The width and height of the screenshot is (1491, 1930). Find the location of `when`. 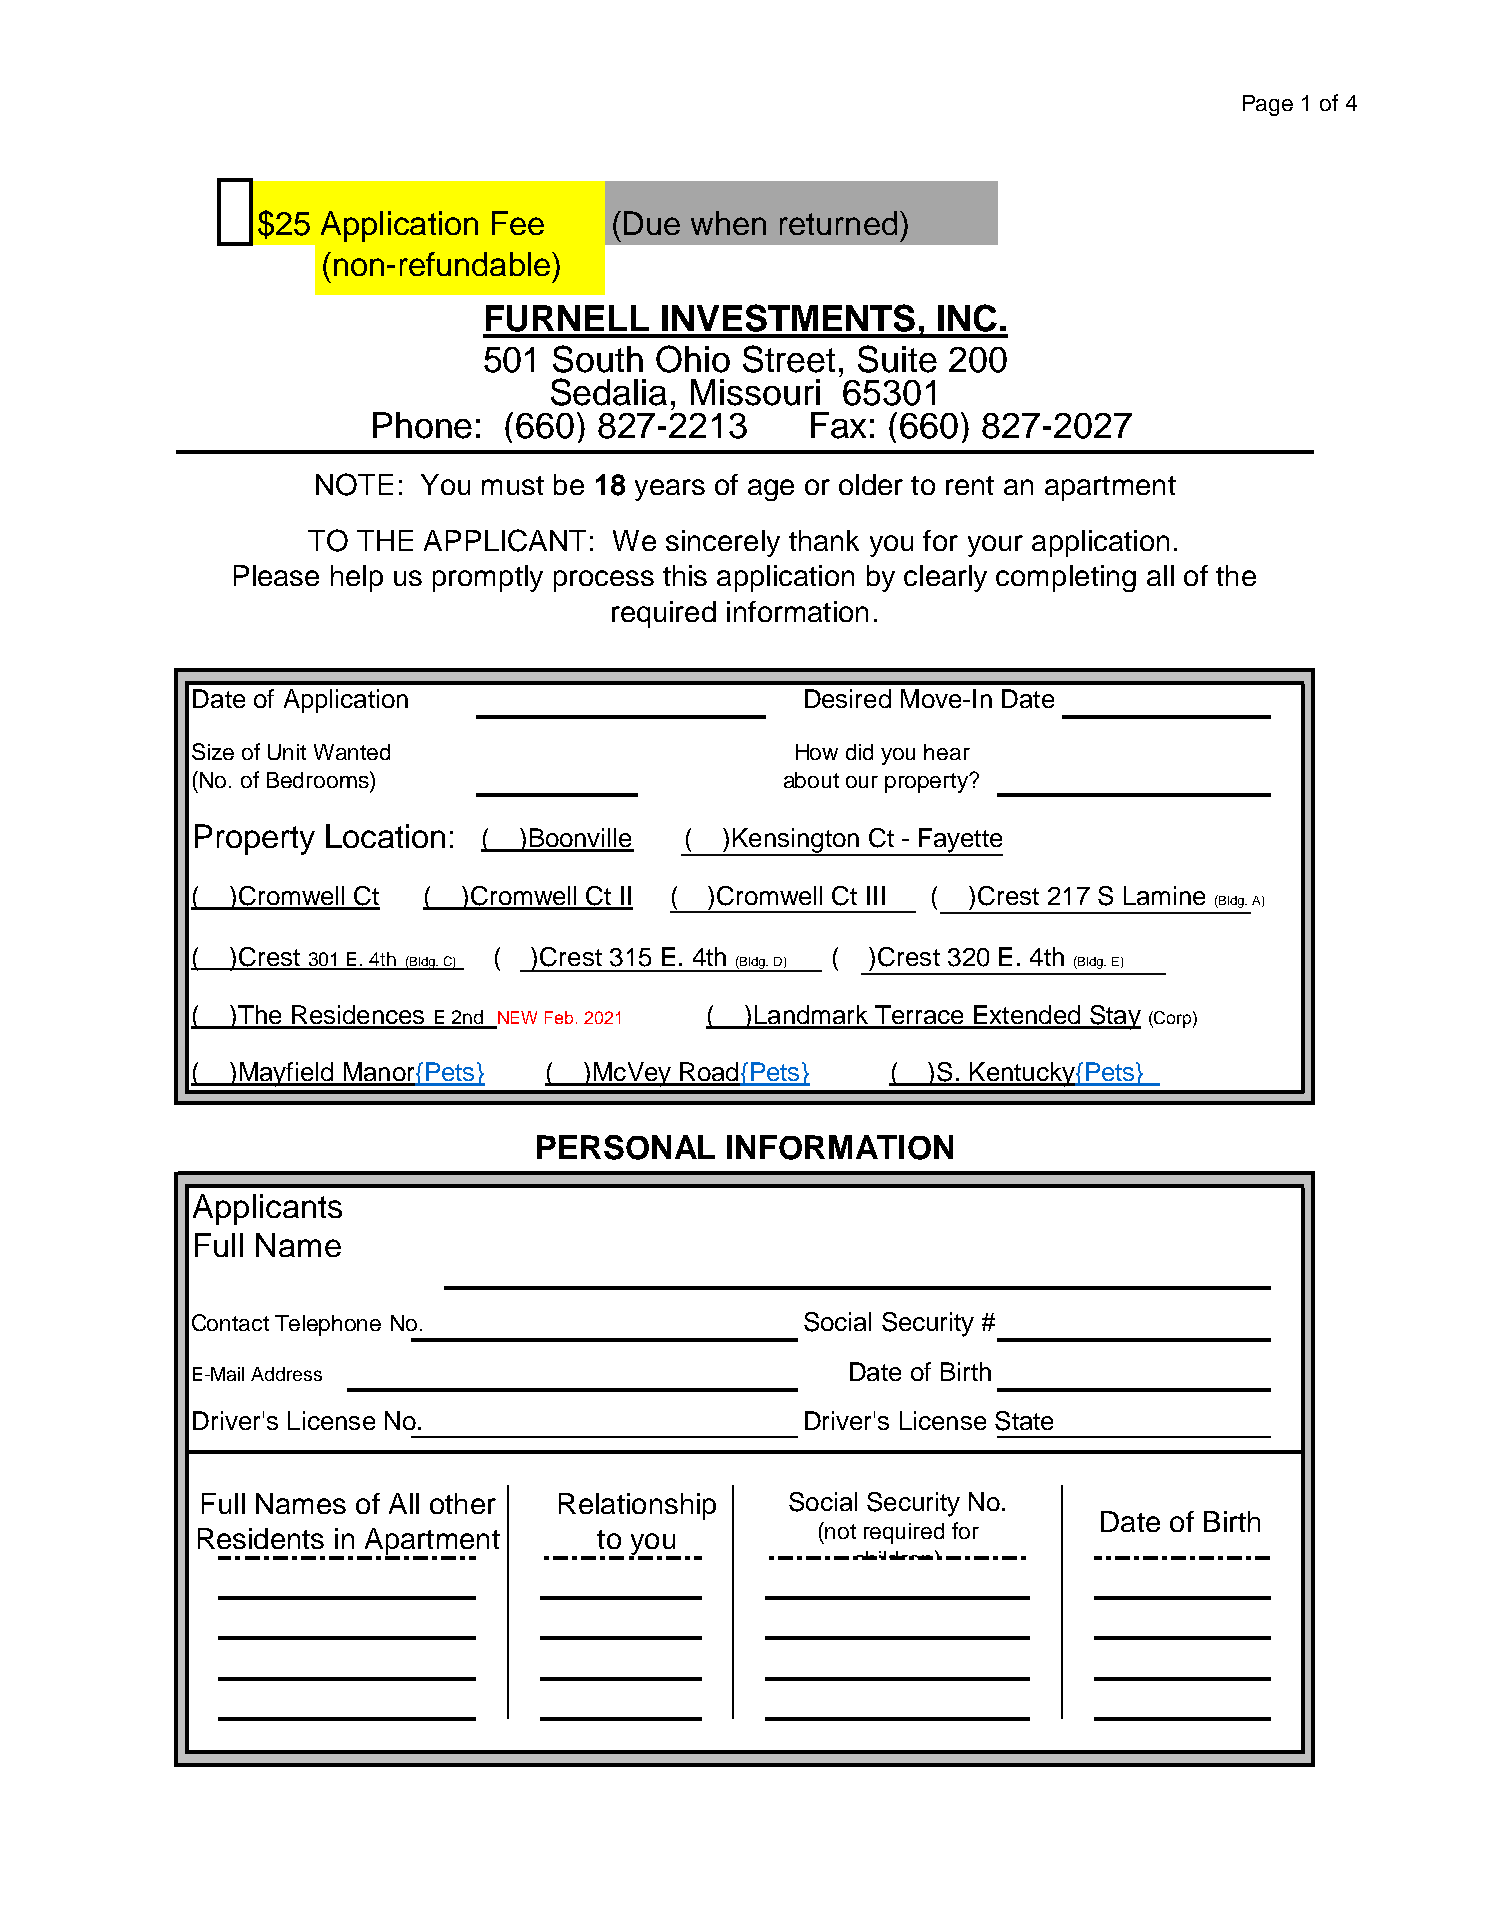

when is located at coordinates (728, 223).
